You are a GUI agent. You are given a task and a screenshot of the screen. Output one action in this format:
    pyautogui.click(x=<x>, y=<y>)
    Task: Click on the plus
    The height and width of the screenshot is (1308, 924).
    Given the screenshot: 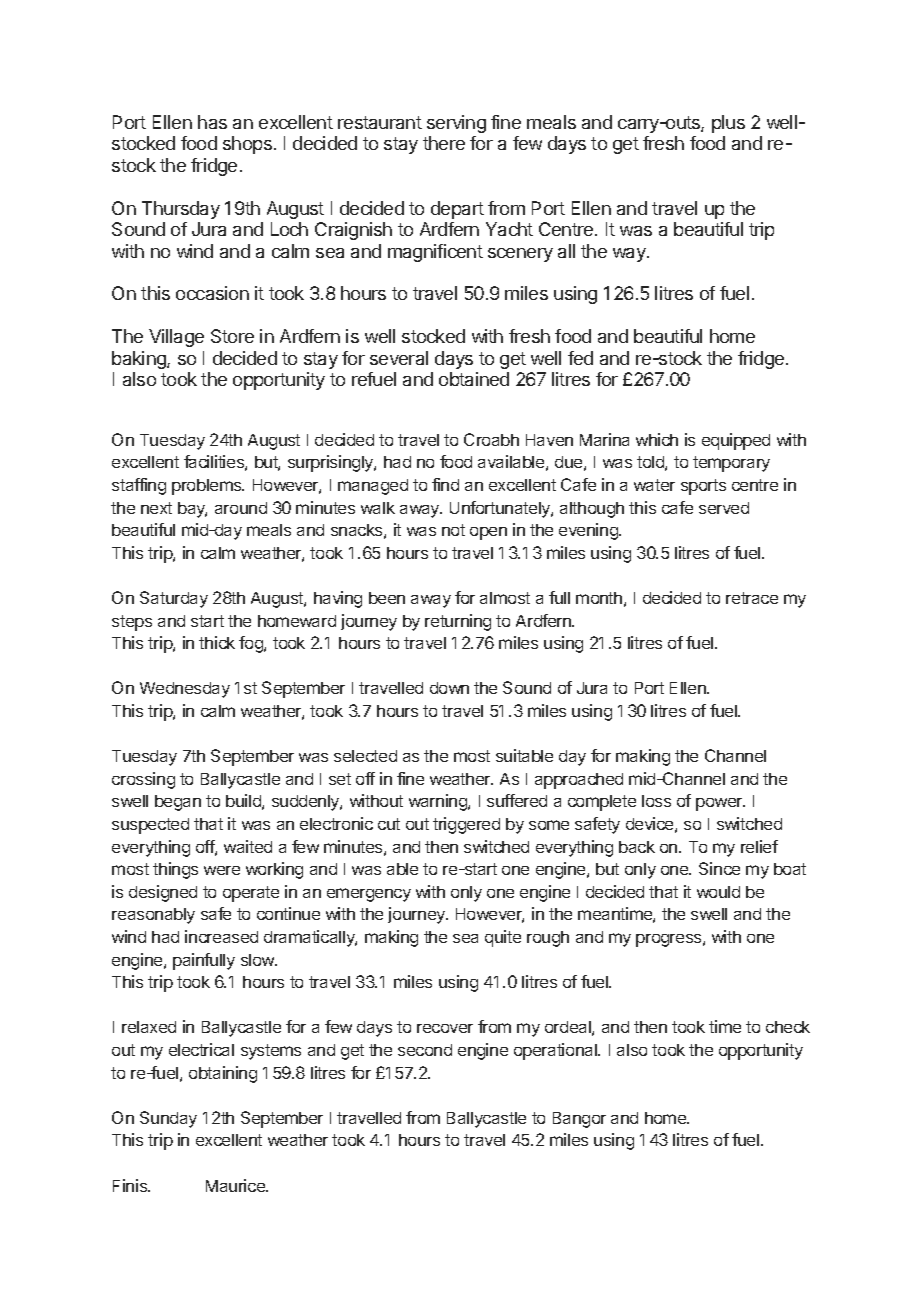 What is the action you would take?
    pyautogui.click(x=728, y=124)
